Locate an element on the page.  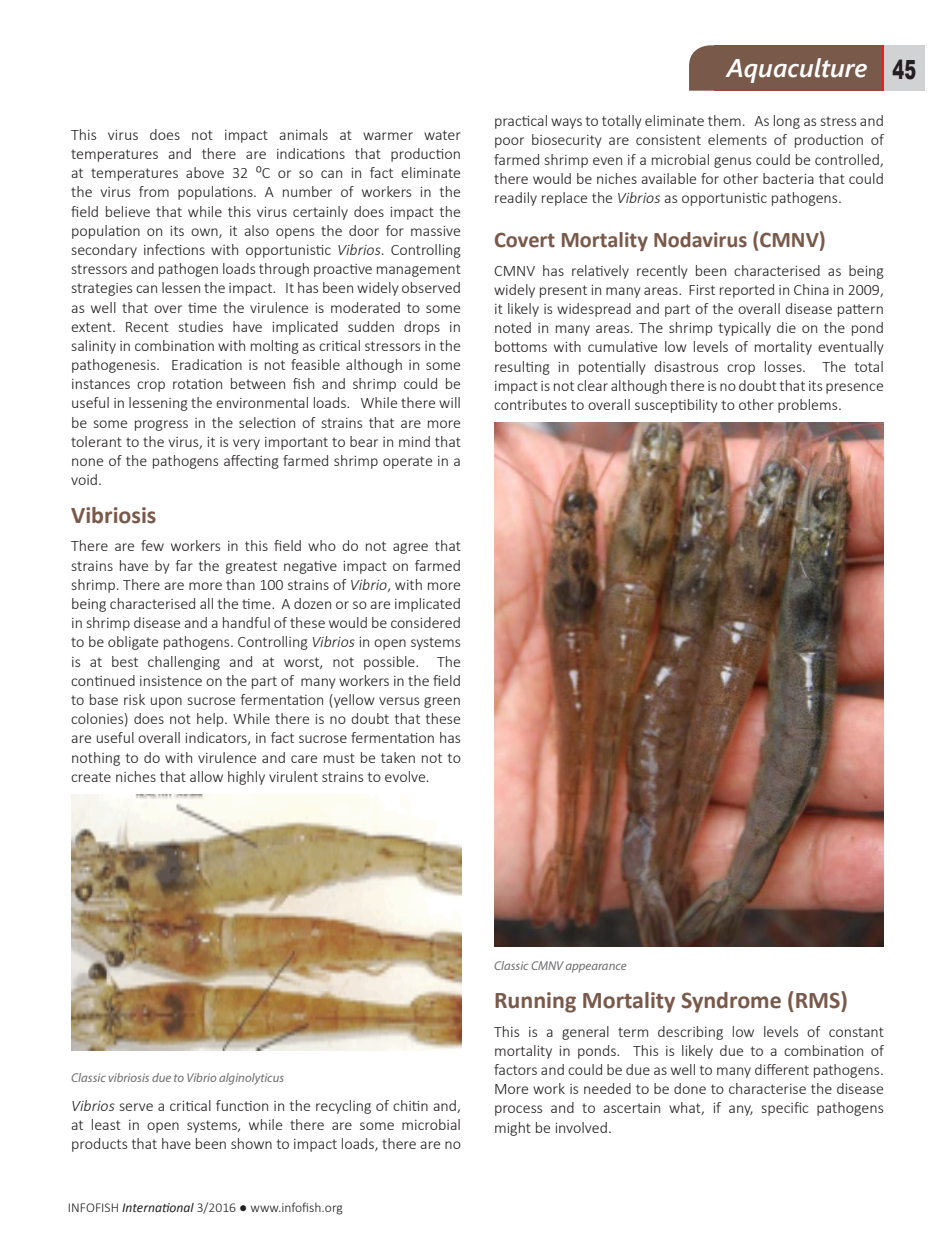
problems is located at coordinates (809, 406).
